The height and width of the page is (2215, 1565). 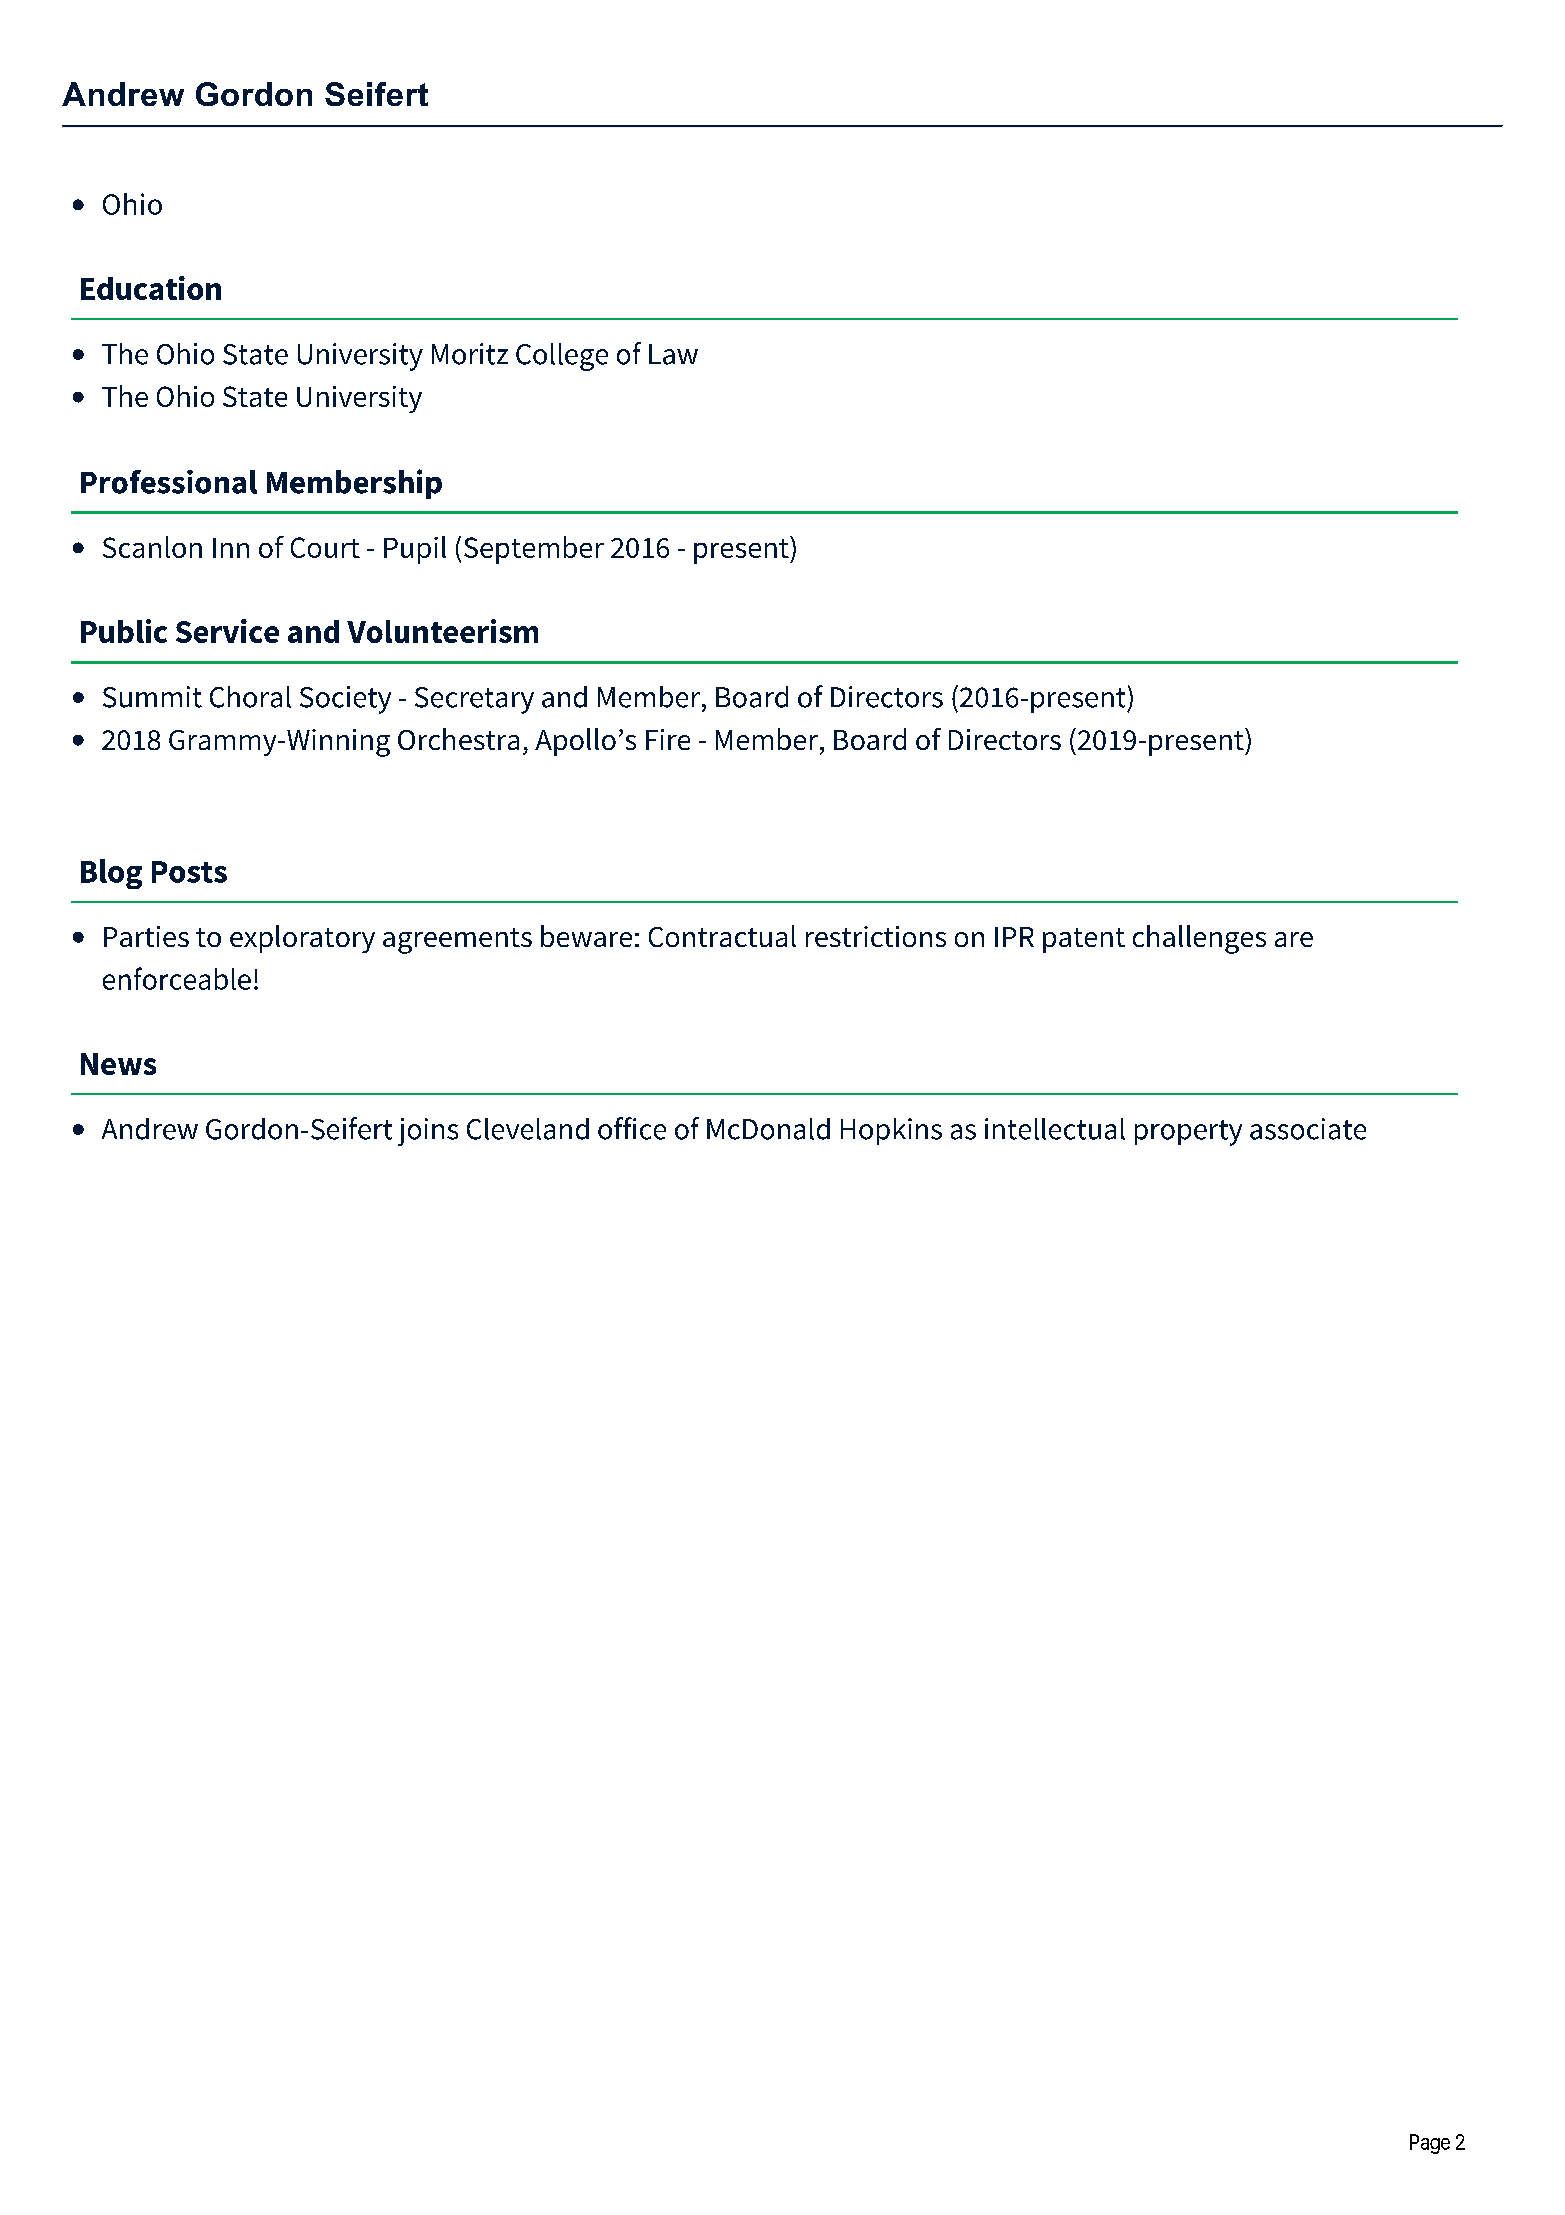 I want to click on Hopkins, so click(x=891, y=1131).
